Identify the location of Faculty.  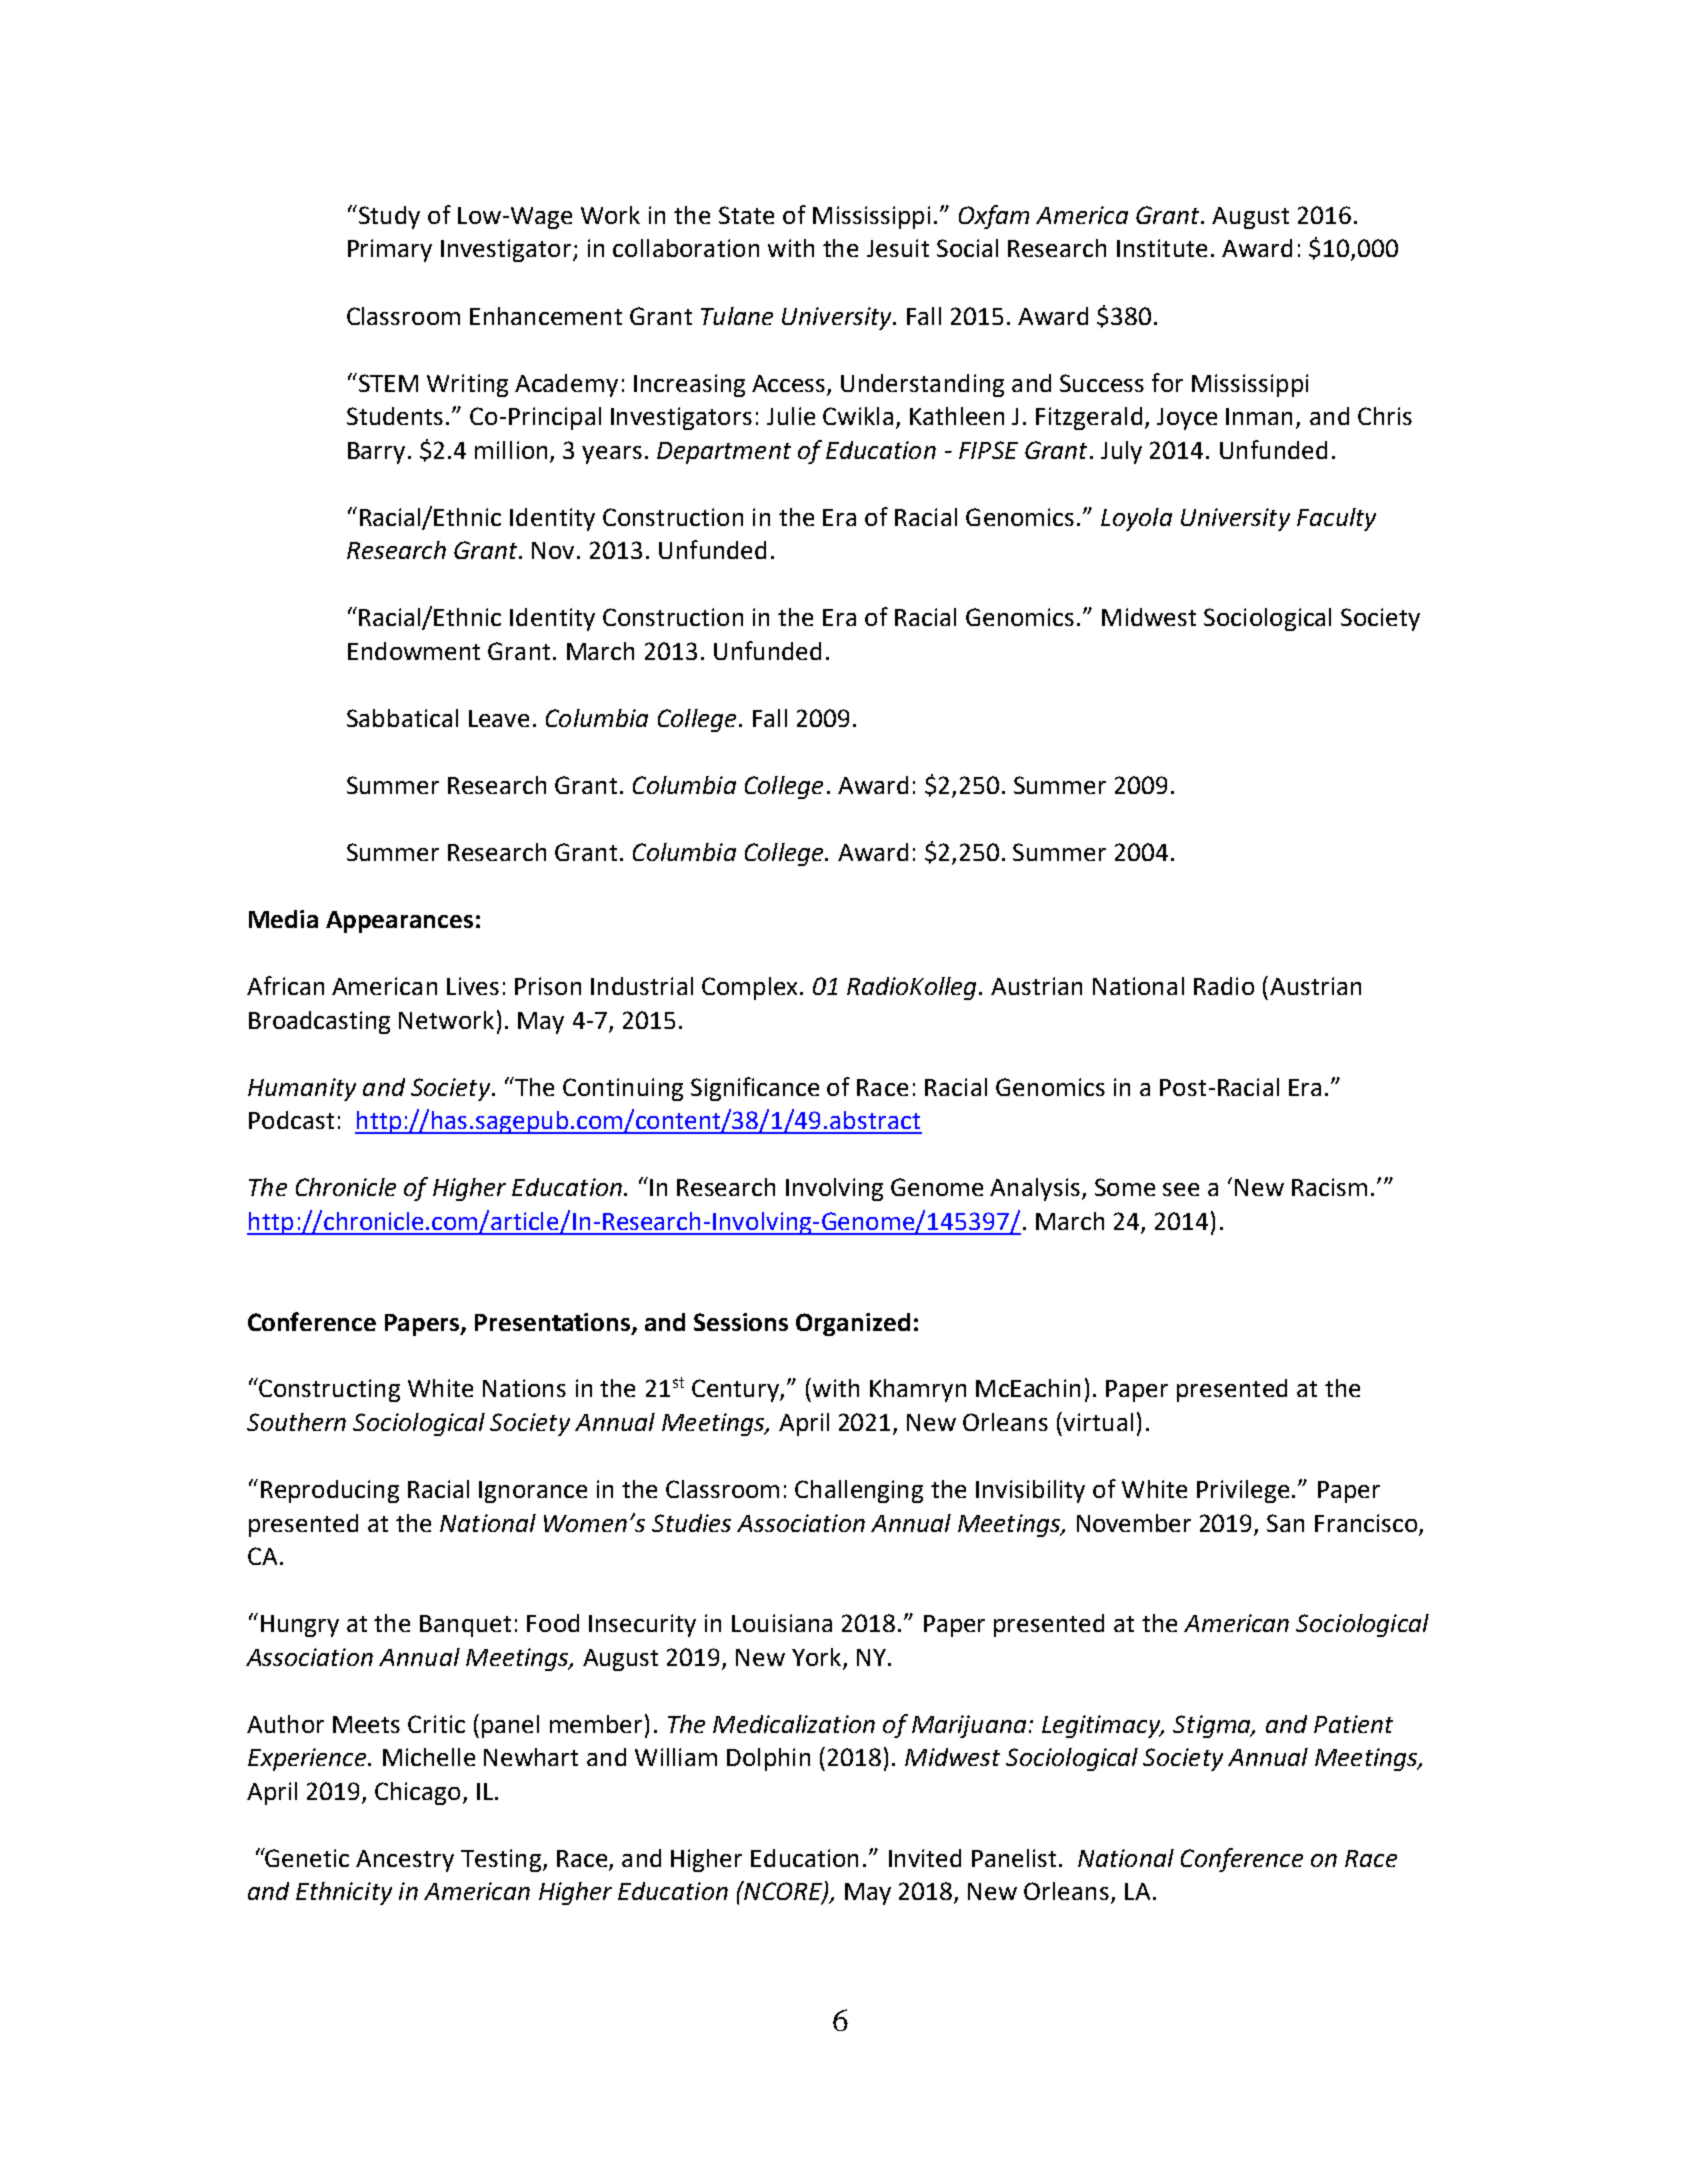
(1336, 519).
